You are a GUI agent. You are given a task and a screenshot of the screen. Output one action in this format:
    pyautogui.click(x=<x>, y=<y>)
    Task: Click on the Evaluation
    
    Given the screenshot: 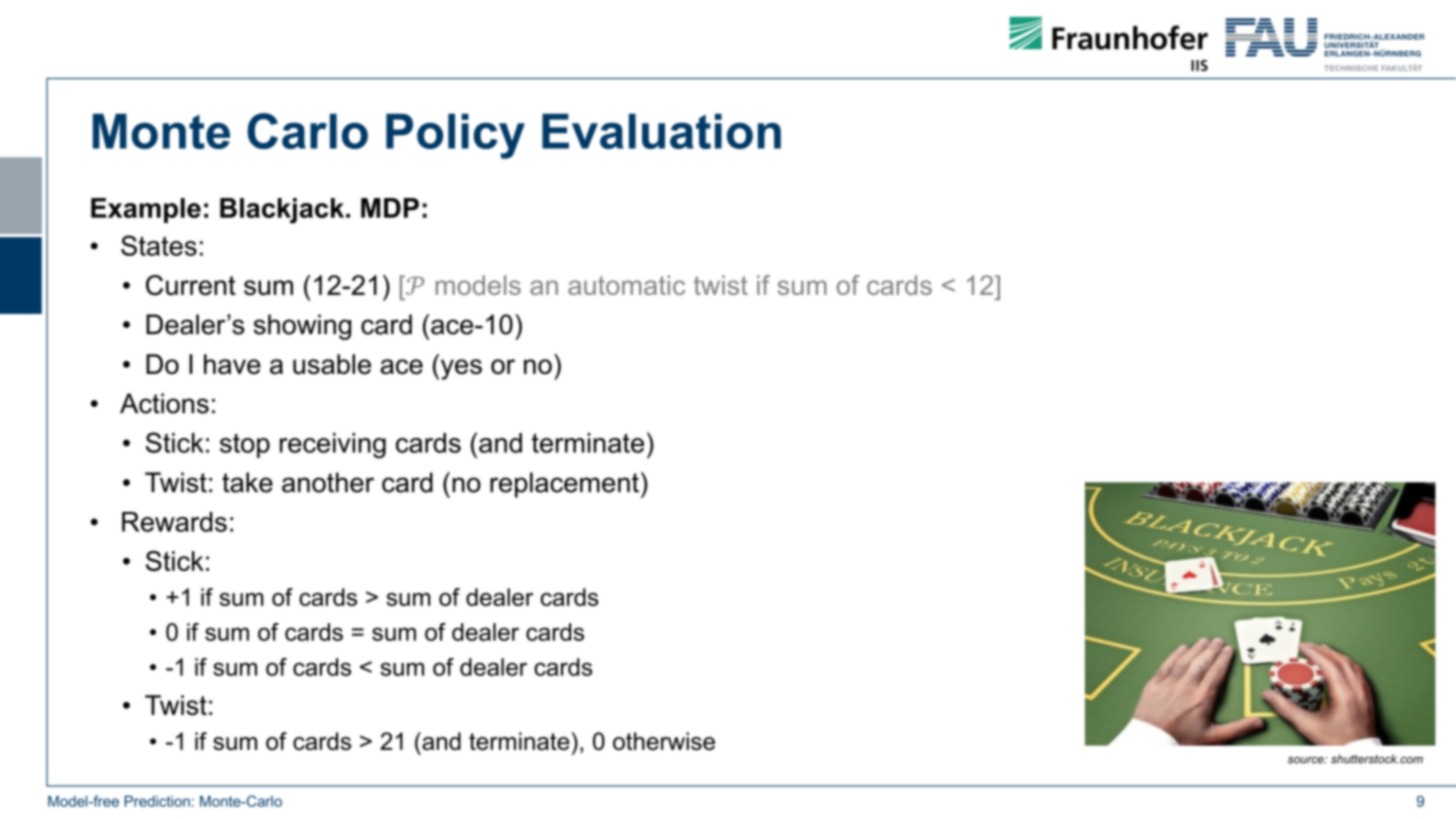 What is the action you would take?
    pyautogui.click(x=661, y=131)
